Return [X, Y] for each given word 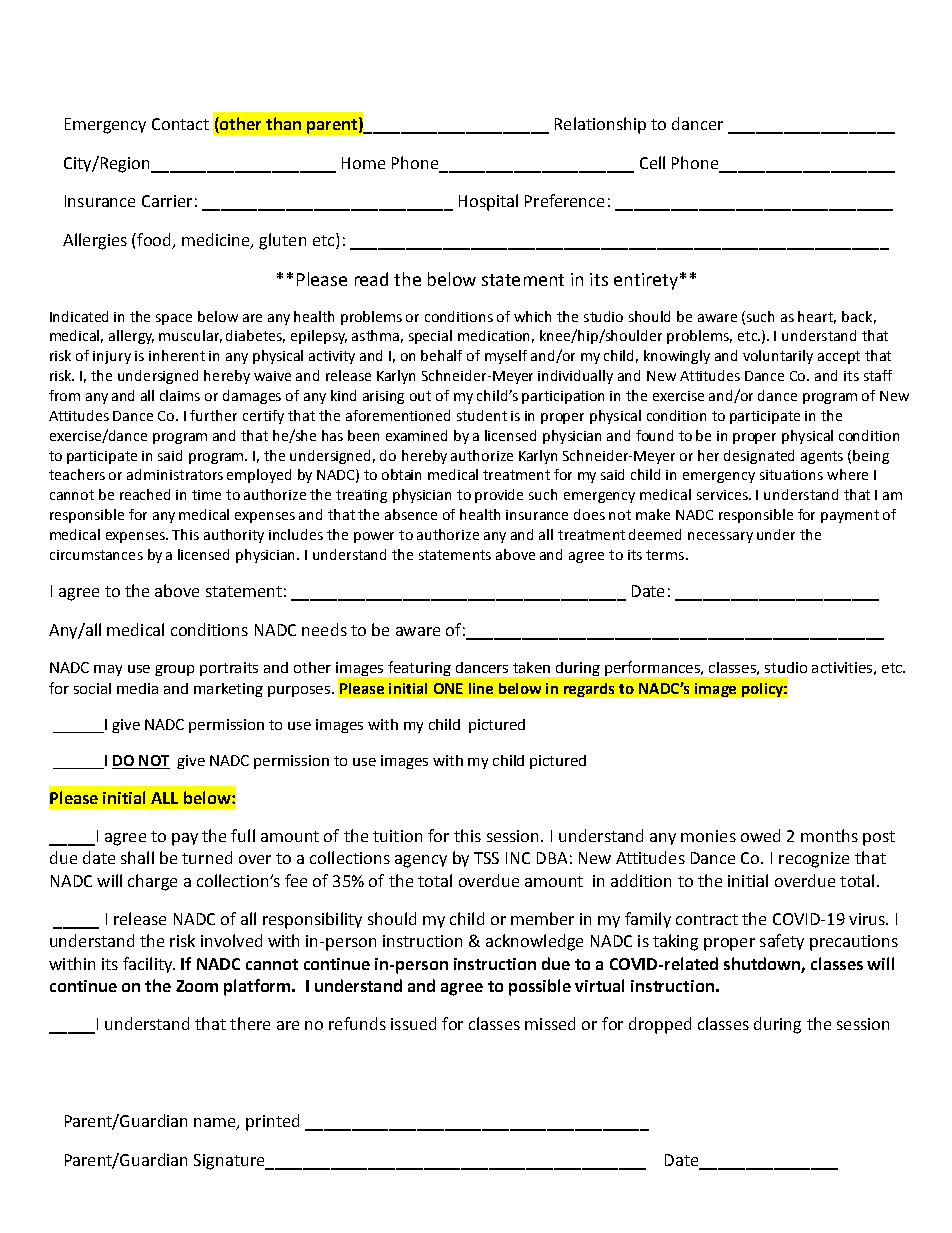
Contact [180, 124]
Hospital [488, 202]
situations [791, 475]
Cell [652, 162]
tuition [397, 836]
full [243, 835]
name [216, 1124]
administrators [175, 474]
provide [499, 496]
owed [760, 835]
